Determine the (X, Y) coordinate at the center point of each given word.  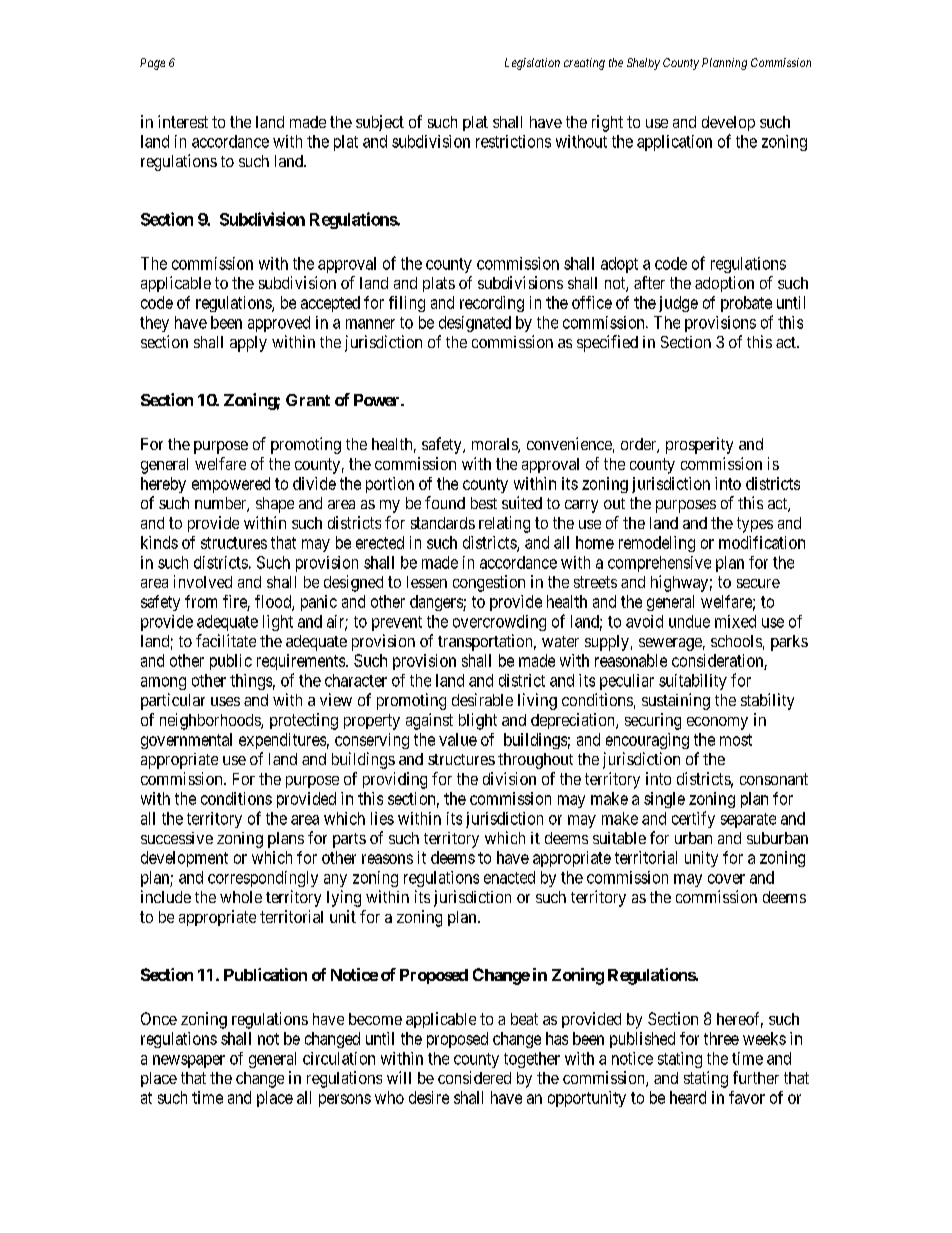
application (674, 143)
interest (183, 121)
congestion (489, 583)
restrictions (513, 141)
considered (474, 1077)
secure (758, 583)
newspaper (189, 1061)
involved (203, 581)
